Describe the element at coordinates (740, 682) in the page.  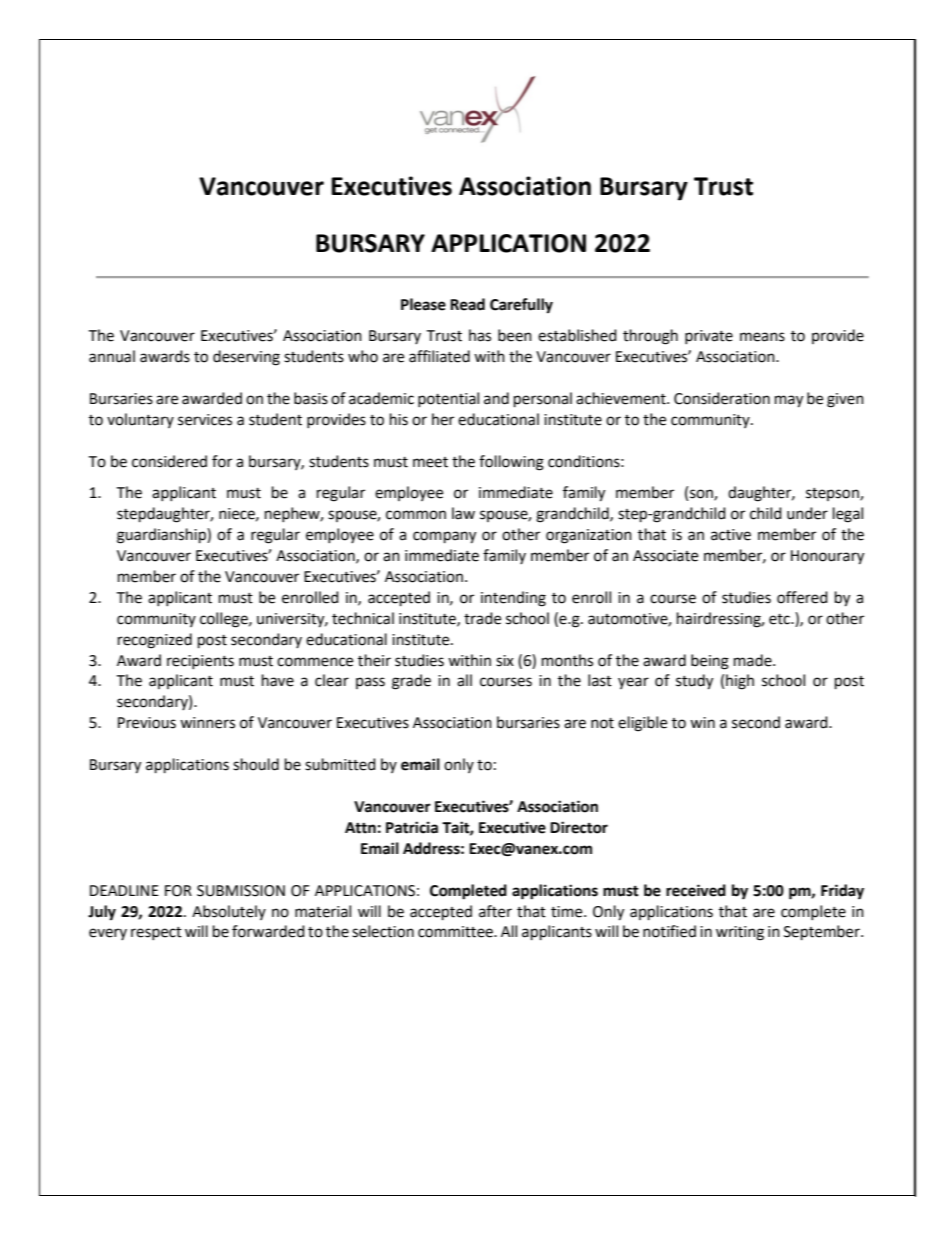
I see `high` at that location.
